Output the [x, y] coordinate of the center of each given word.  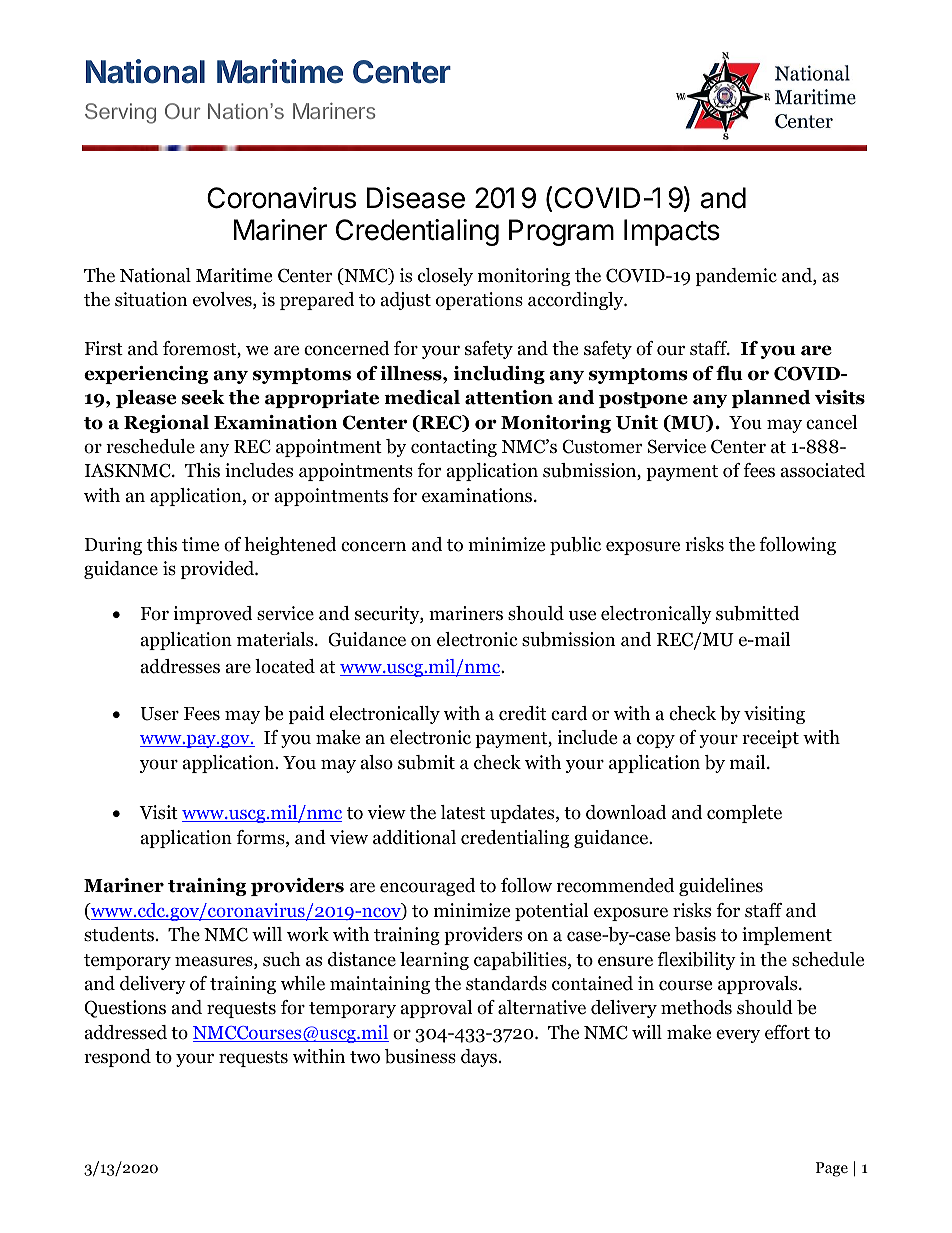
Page [832, 1169]
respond [117, 1058]
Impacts [672, 232]
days [480, 1058]
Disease [416, 198]
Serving [120, 113]
